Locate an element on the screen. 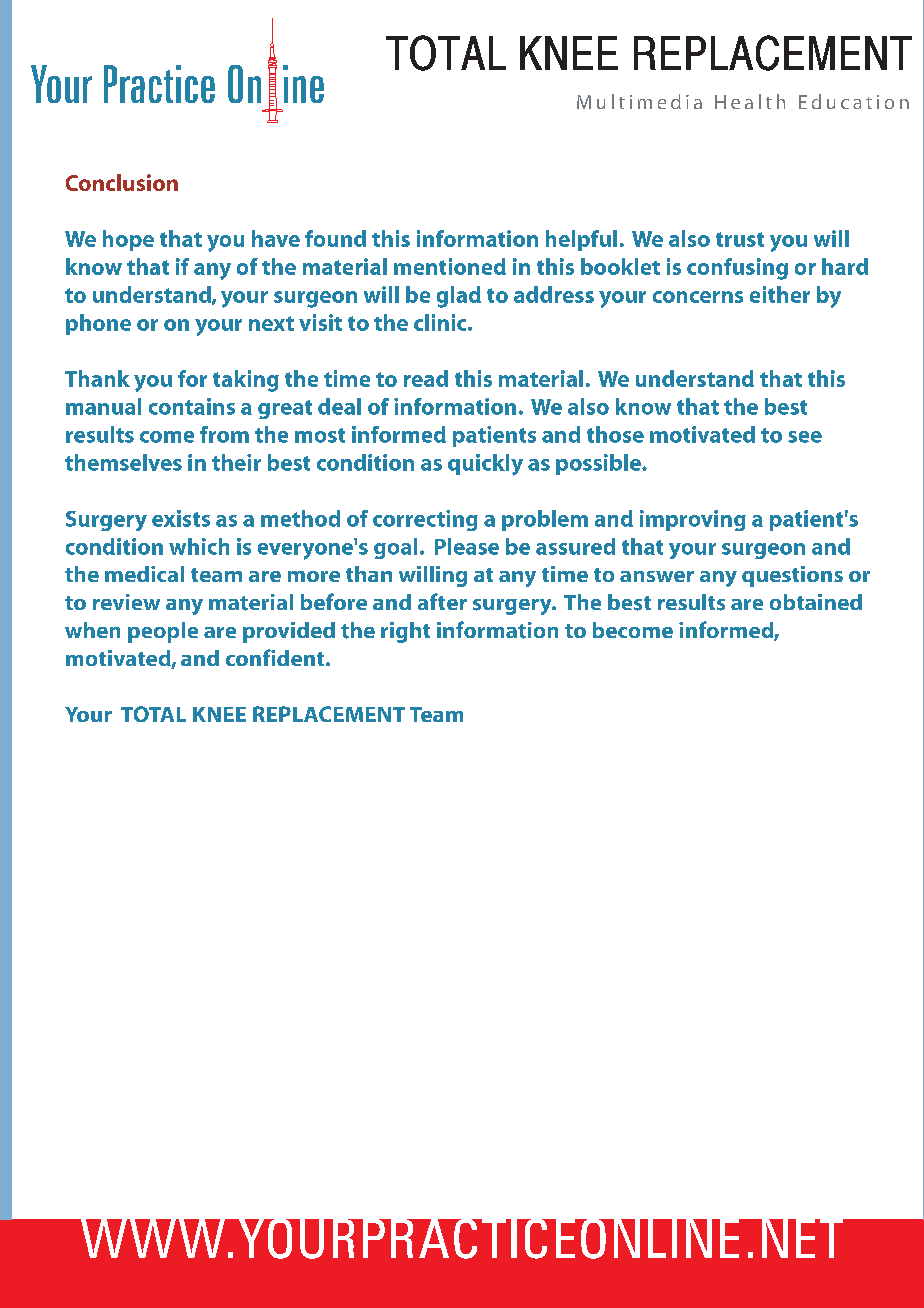 The image size is (924, 1308). Conclusion is located at coordinates (122, 182).
